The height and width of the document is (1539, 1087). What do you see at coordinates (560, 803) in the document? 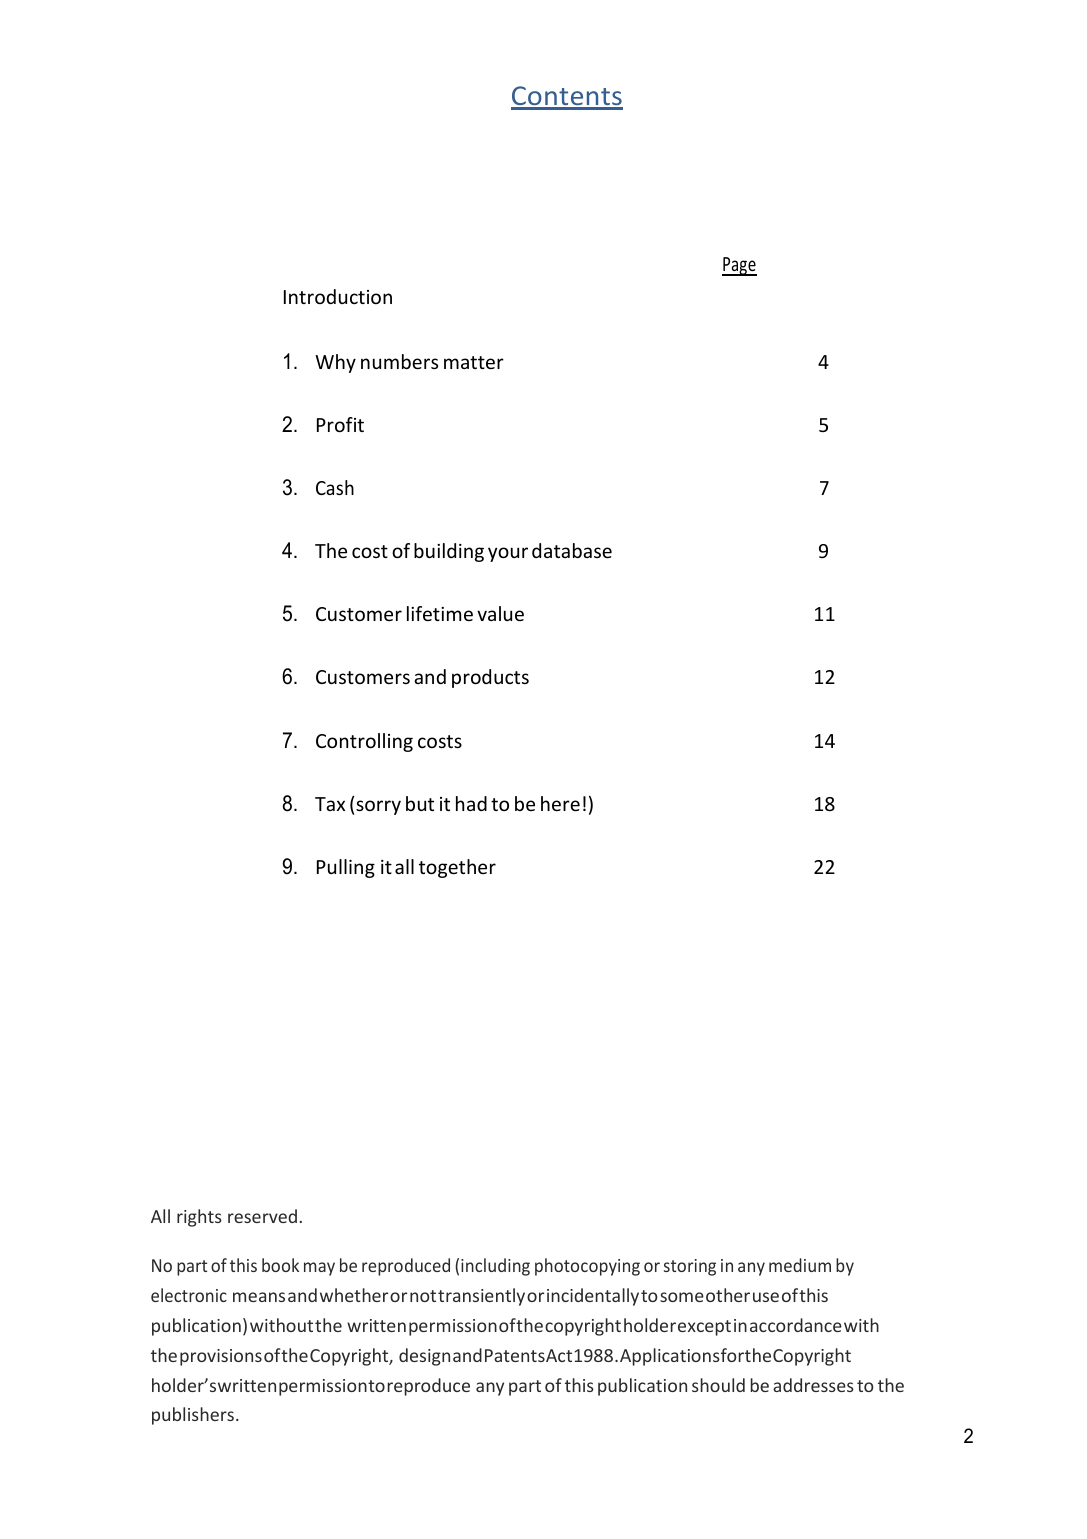
I see `here` at bounding box center [560, 803].
